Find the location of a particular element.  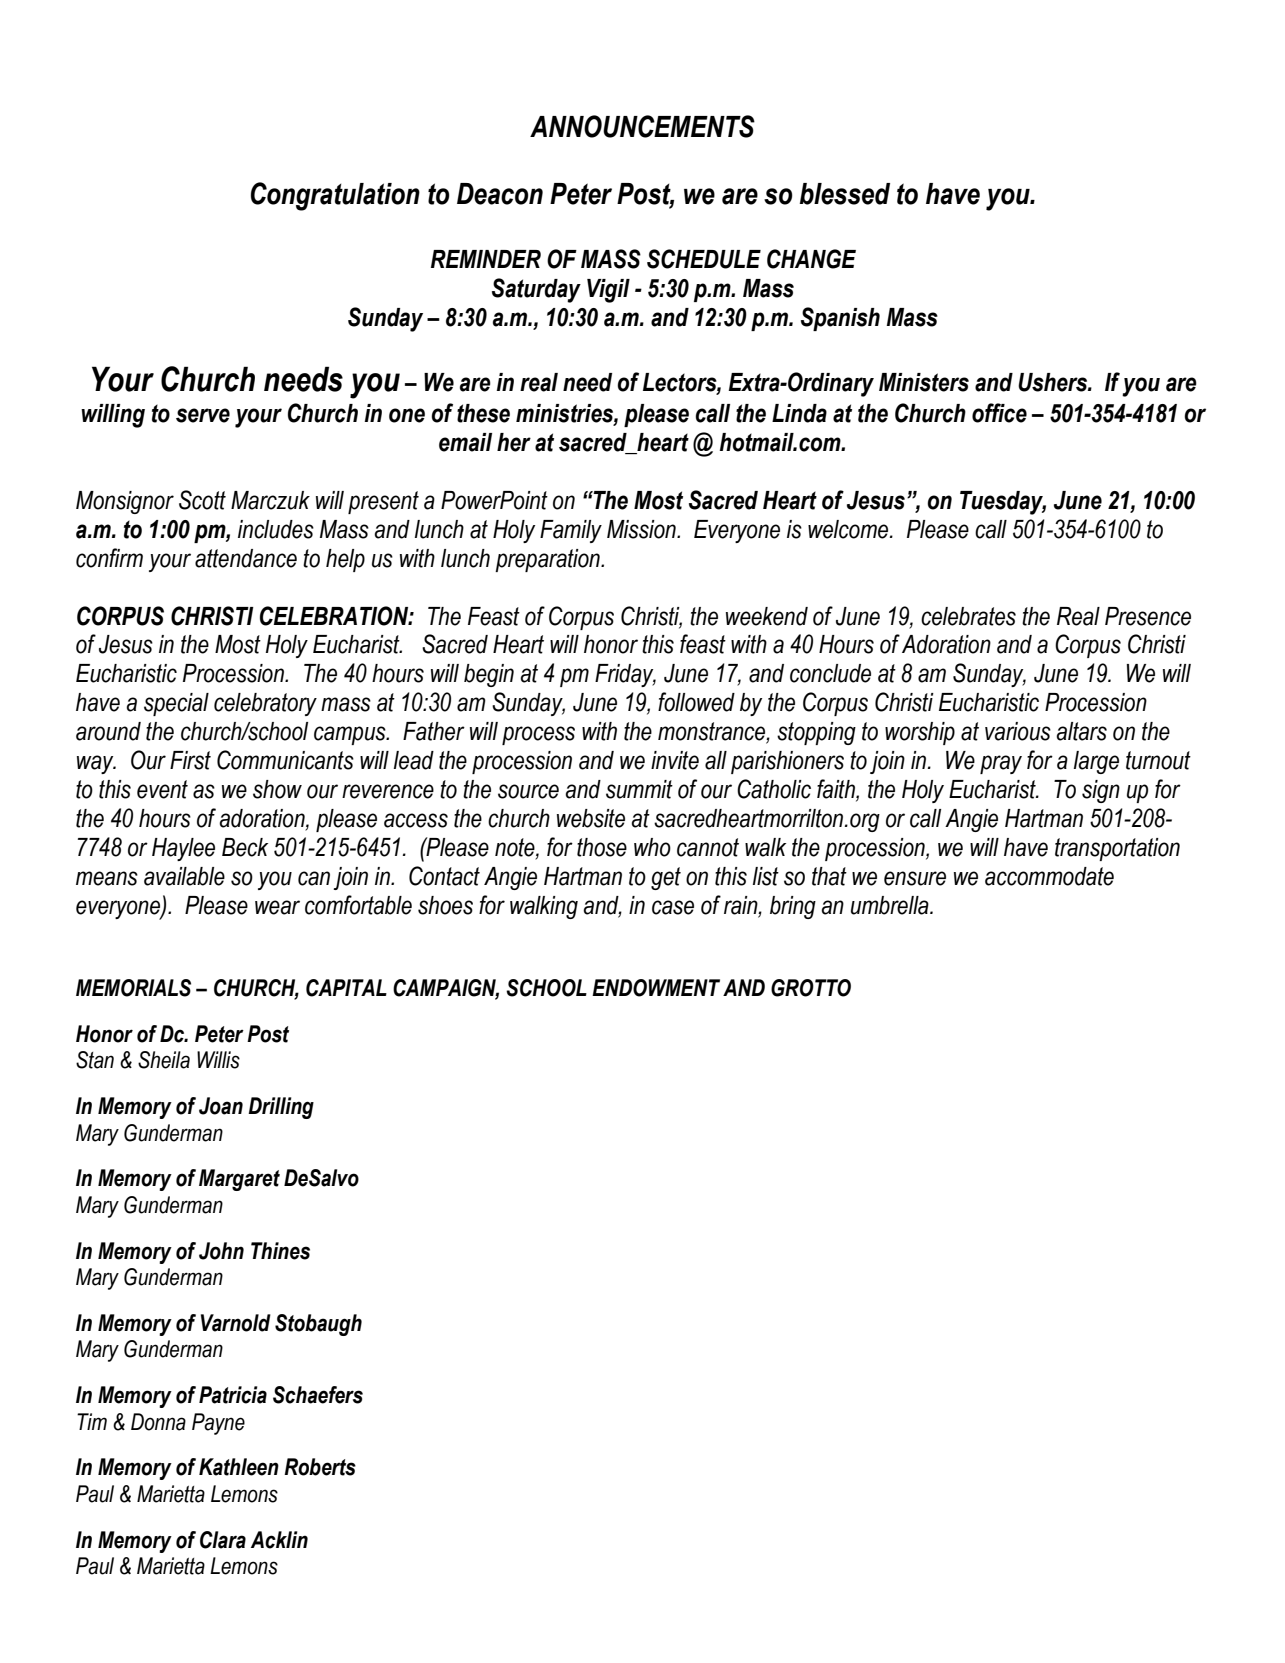

Kathleen is located at coordinates (239, 1467).
